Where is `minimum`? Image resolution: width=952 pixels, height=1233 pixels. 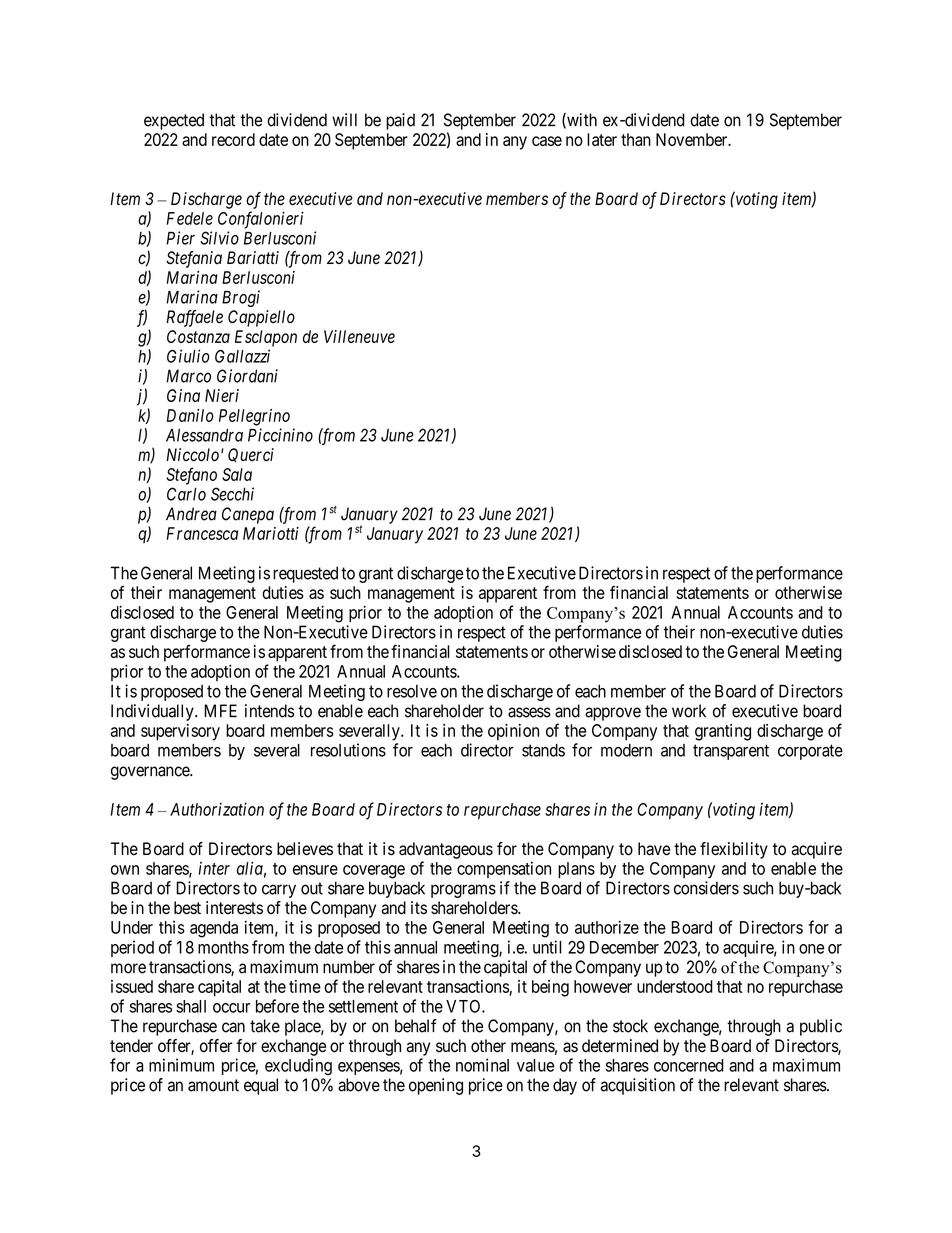
minimum is located at coordinates (181, 1065).
